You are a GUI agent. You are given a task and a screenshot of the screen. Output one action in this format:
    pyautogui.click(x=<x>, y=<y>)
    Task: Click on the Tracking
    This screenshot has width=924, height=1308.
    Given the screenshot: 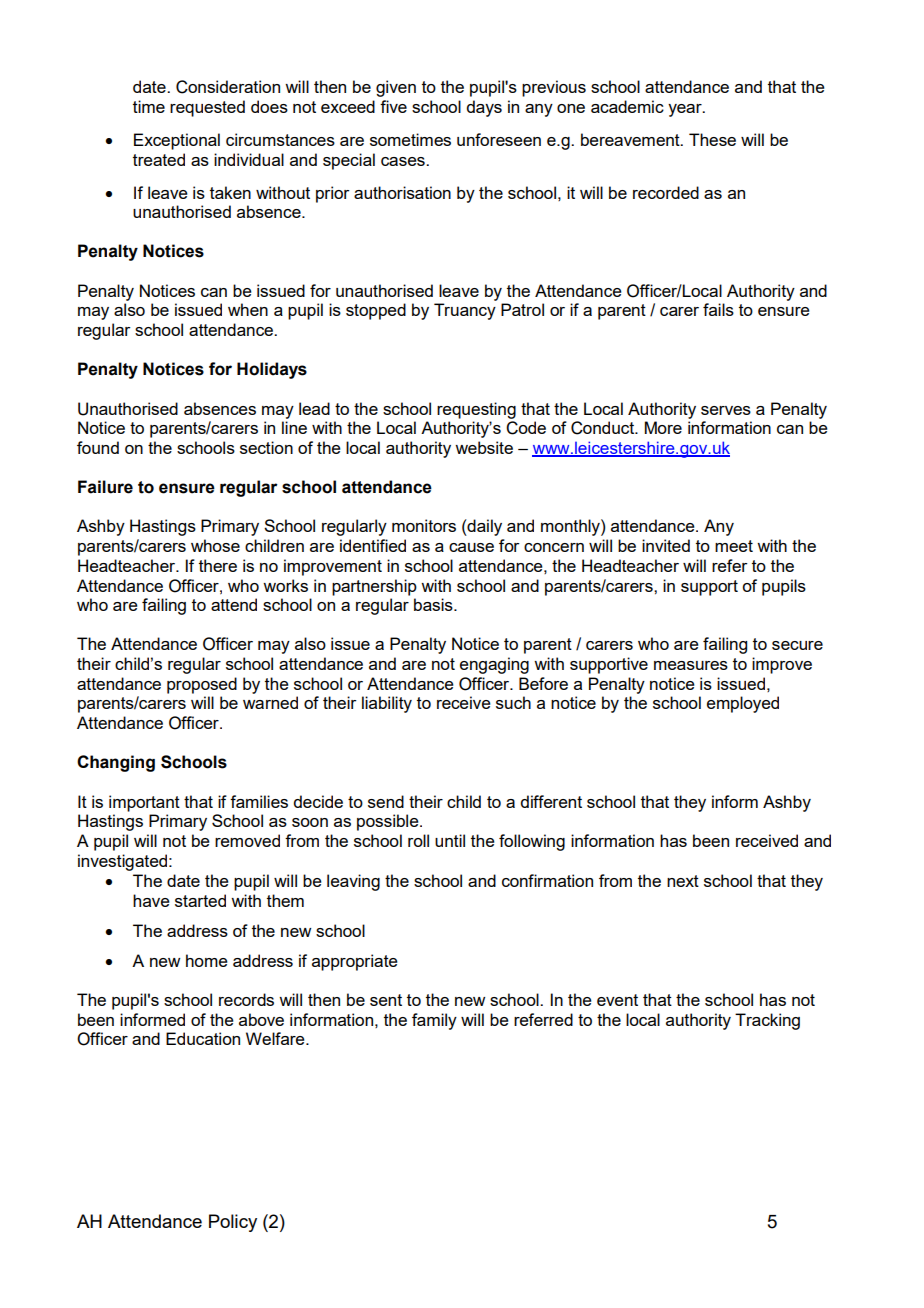 What is the action you would take?
    pyautogui.click(x=767, y=1021)
